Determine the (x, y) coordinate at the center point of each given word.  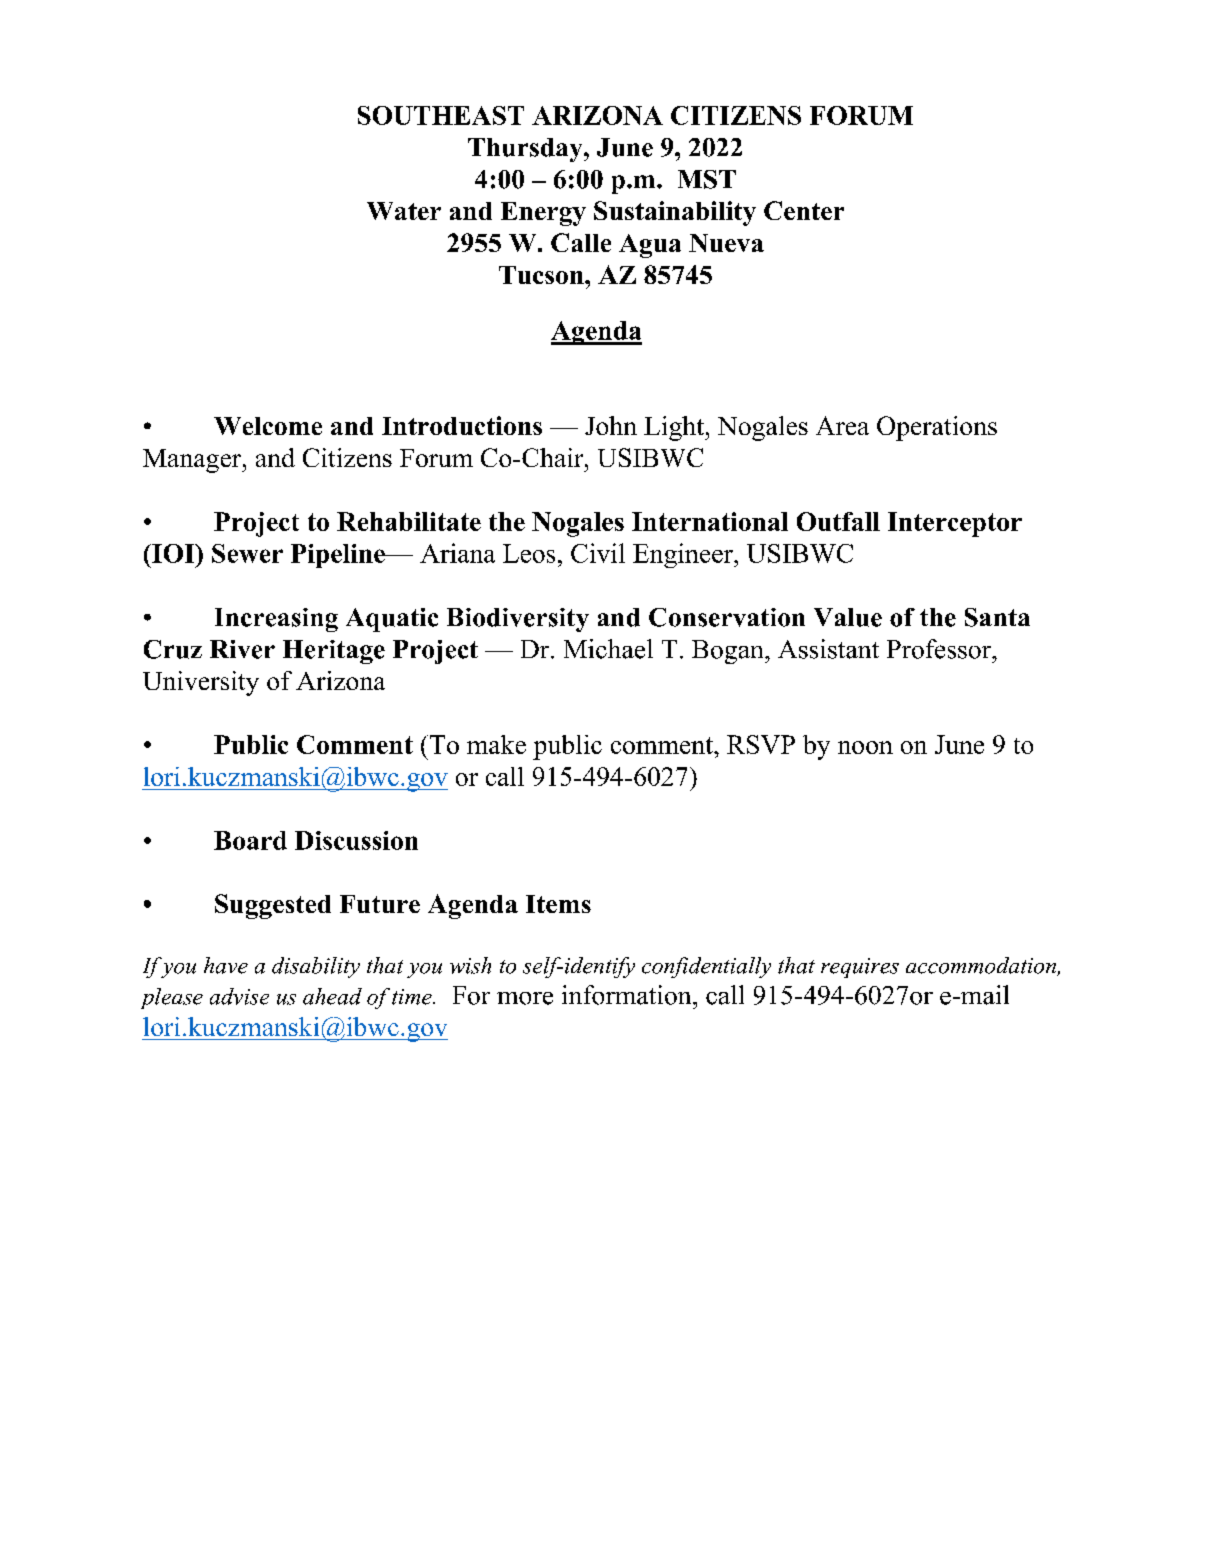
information (628, 995)
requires (860, 968)
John (611, 425)
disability (316, 967)
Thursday (526, 150)
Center (804, 210)
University (201, 683)
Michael (608, 649)
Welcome (268, 426)
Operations (937, 428)
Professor (940, 649)
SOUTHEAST (441, 115)
